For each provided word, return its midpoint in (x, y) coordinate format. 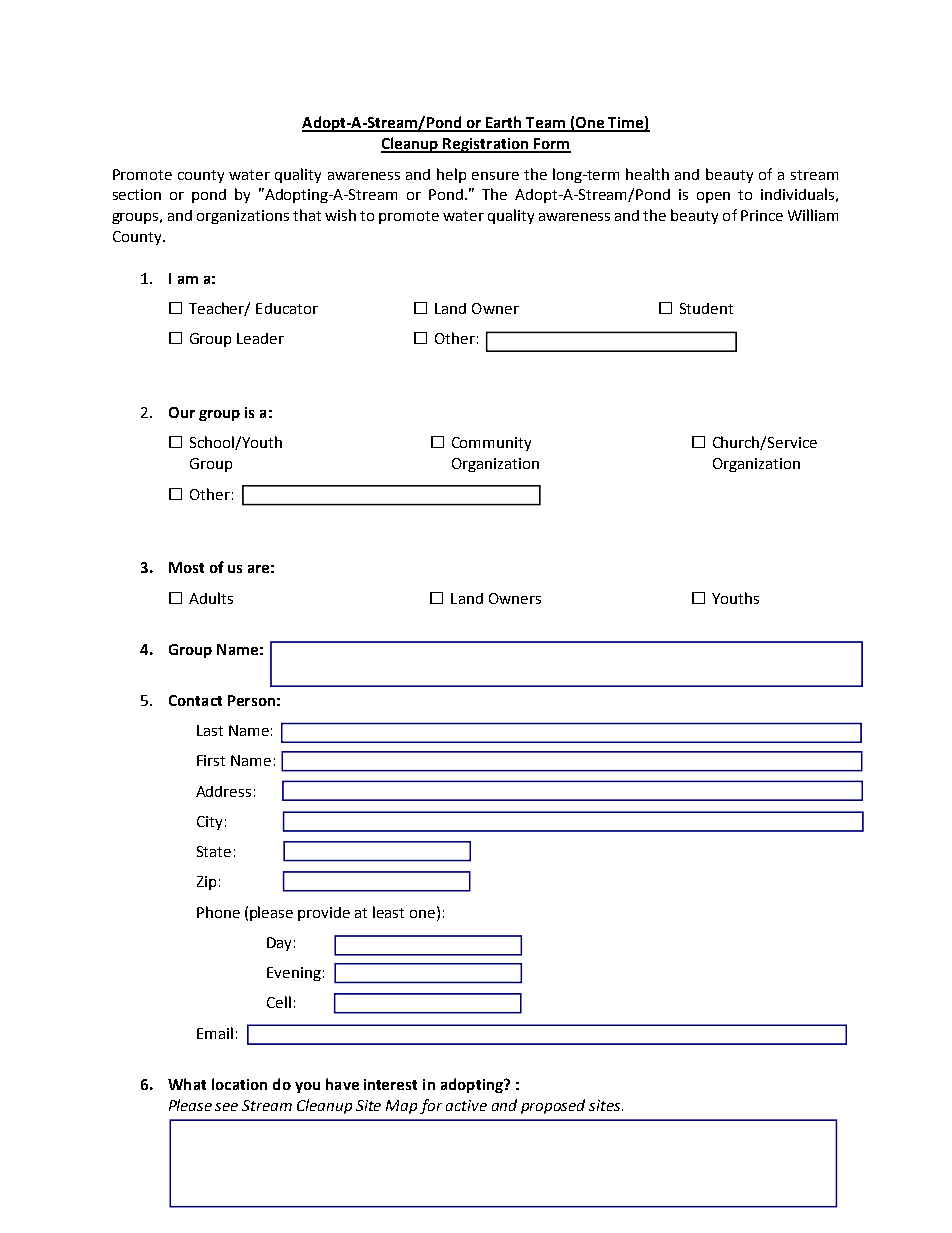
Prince (762, 215)
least (388, 912)
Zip (206, 883)
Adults (211, 598)
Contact (195, 700)
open (713, 197)
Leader (260, 338)
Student (706, 308)
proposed (553, 1106)
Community (491, 444)
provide (324, 914)
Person (251, 700)
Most (186, 567)
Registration (486, 145)
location (239, 1084)
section (137, 194)
